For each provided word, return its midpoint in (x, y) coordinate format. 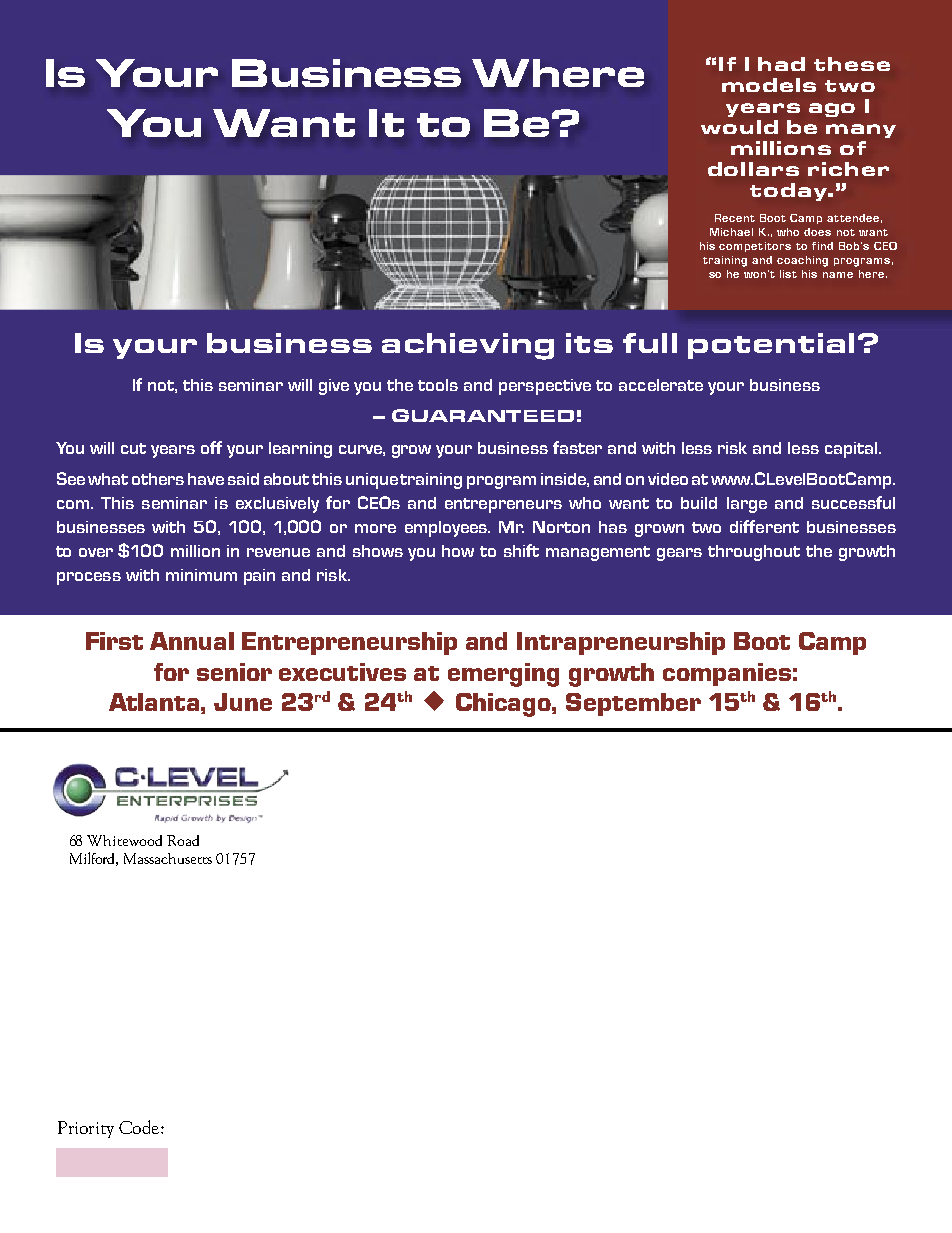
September (633, 704)
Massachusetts (168, 858)
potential (771, 346)
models (769, 85)
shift (521, 550)
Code (139, 1127)
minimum (201, 575)
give (334, 387)
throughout (754, 553)
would (739, 127)
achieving (468, 346)
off (211, 447)
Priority (86, 1129)
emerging (503, 675)
